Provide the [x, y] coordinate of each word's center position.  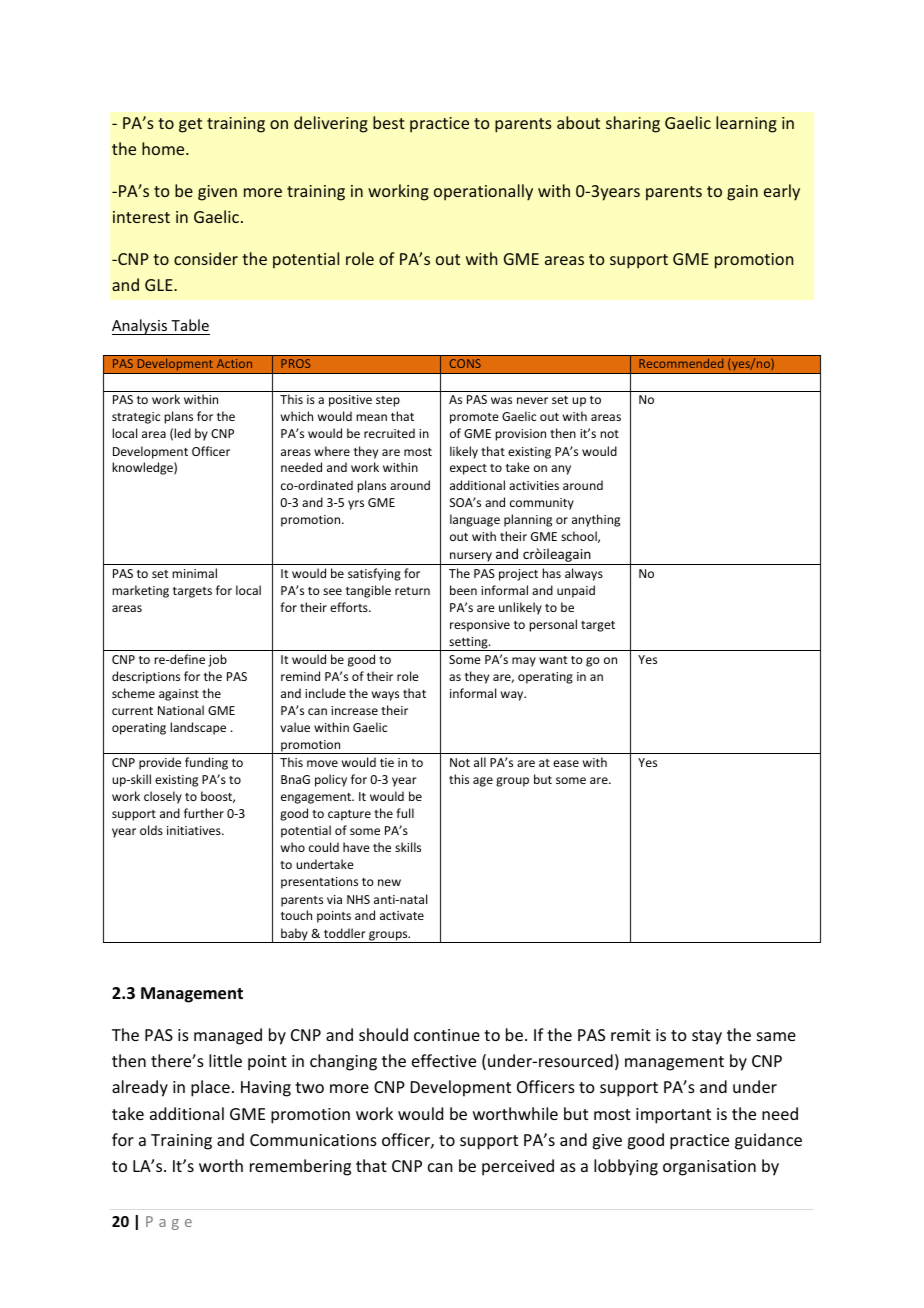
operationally [483, 192]
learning [746, 124]
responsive [480, 626]
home [164, 148]
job [217, 660]
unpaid [576, 591]
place [210, 1088]
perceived [518, 1167]
